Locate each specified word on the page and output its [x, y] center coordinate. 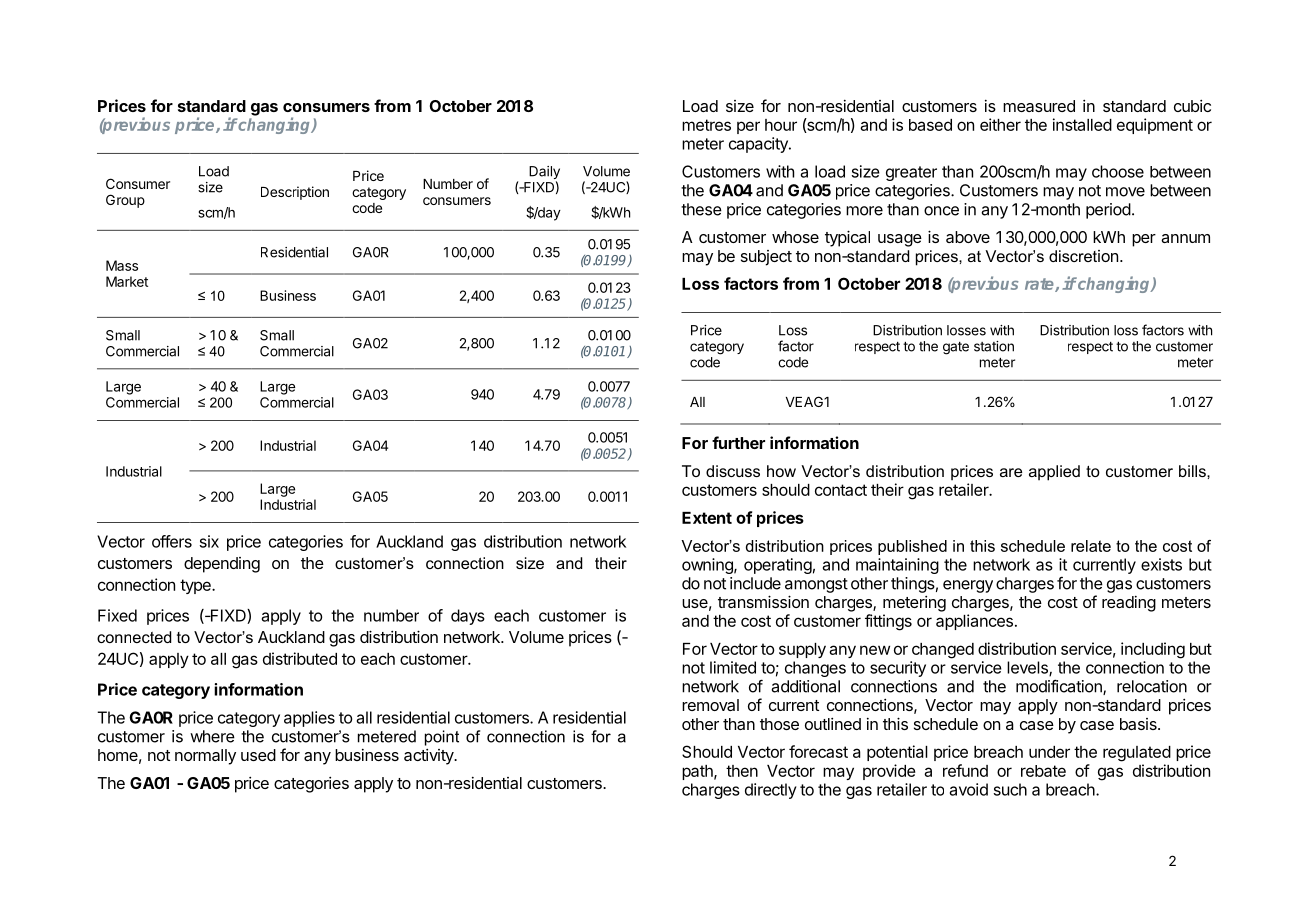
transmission [763, 601]
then [742, 771]
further [738, 442]
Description [295, 193]
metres [706, 125]
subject [766, 258]
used [258, 755]
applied [1054, 473]
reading [1129, 604]
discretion [1083, 256]
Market [127, 281]
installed [1082, 124]
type [196, 586]
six [209, 541]
